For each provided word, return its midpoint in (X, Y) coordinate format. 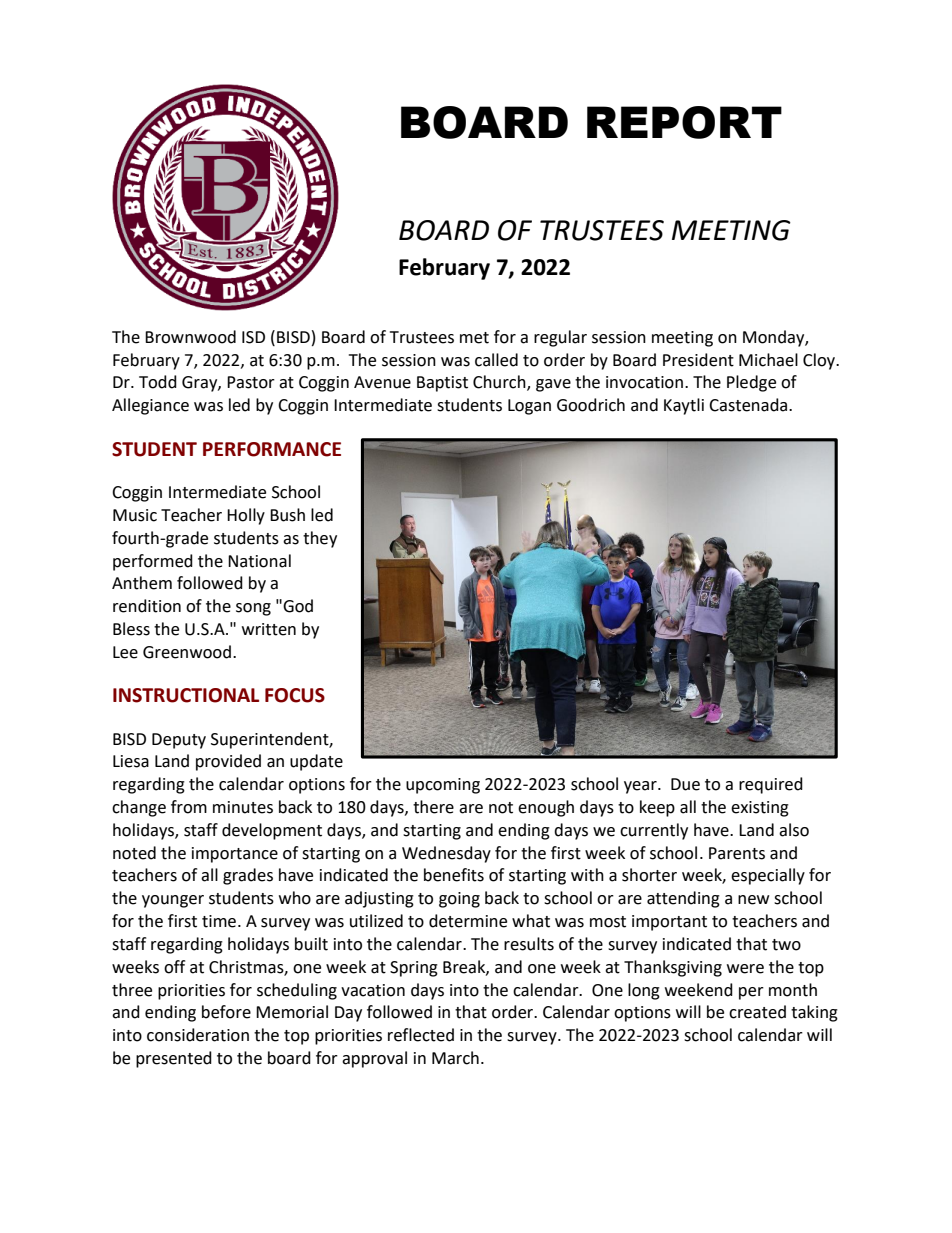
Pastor (251, 382)
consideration (198, 1035)
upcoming (443, 786)
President (698, 360)
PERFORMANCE (272, 449)
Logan (529, 407)
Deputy (179, 741)
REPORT (684, 122)
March (455, 1058)
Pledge (751, 383)
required (771, 785)
